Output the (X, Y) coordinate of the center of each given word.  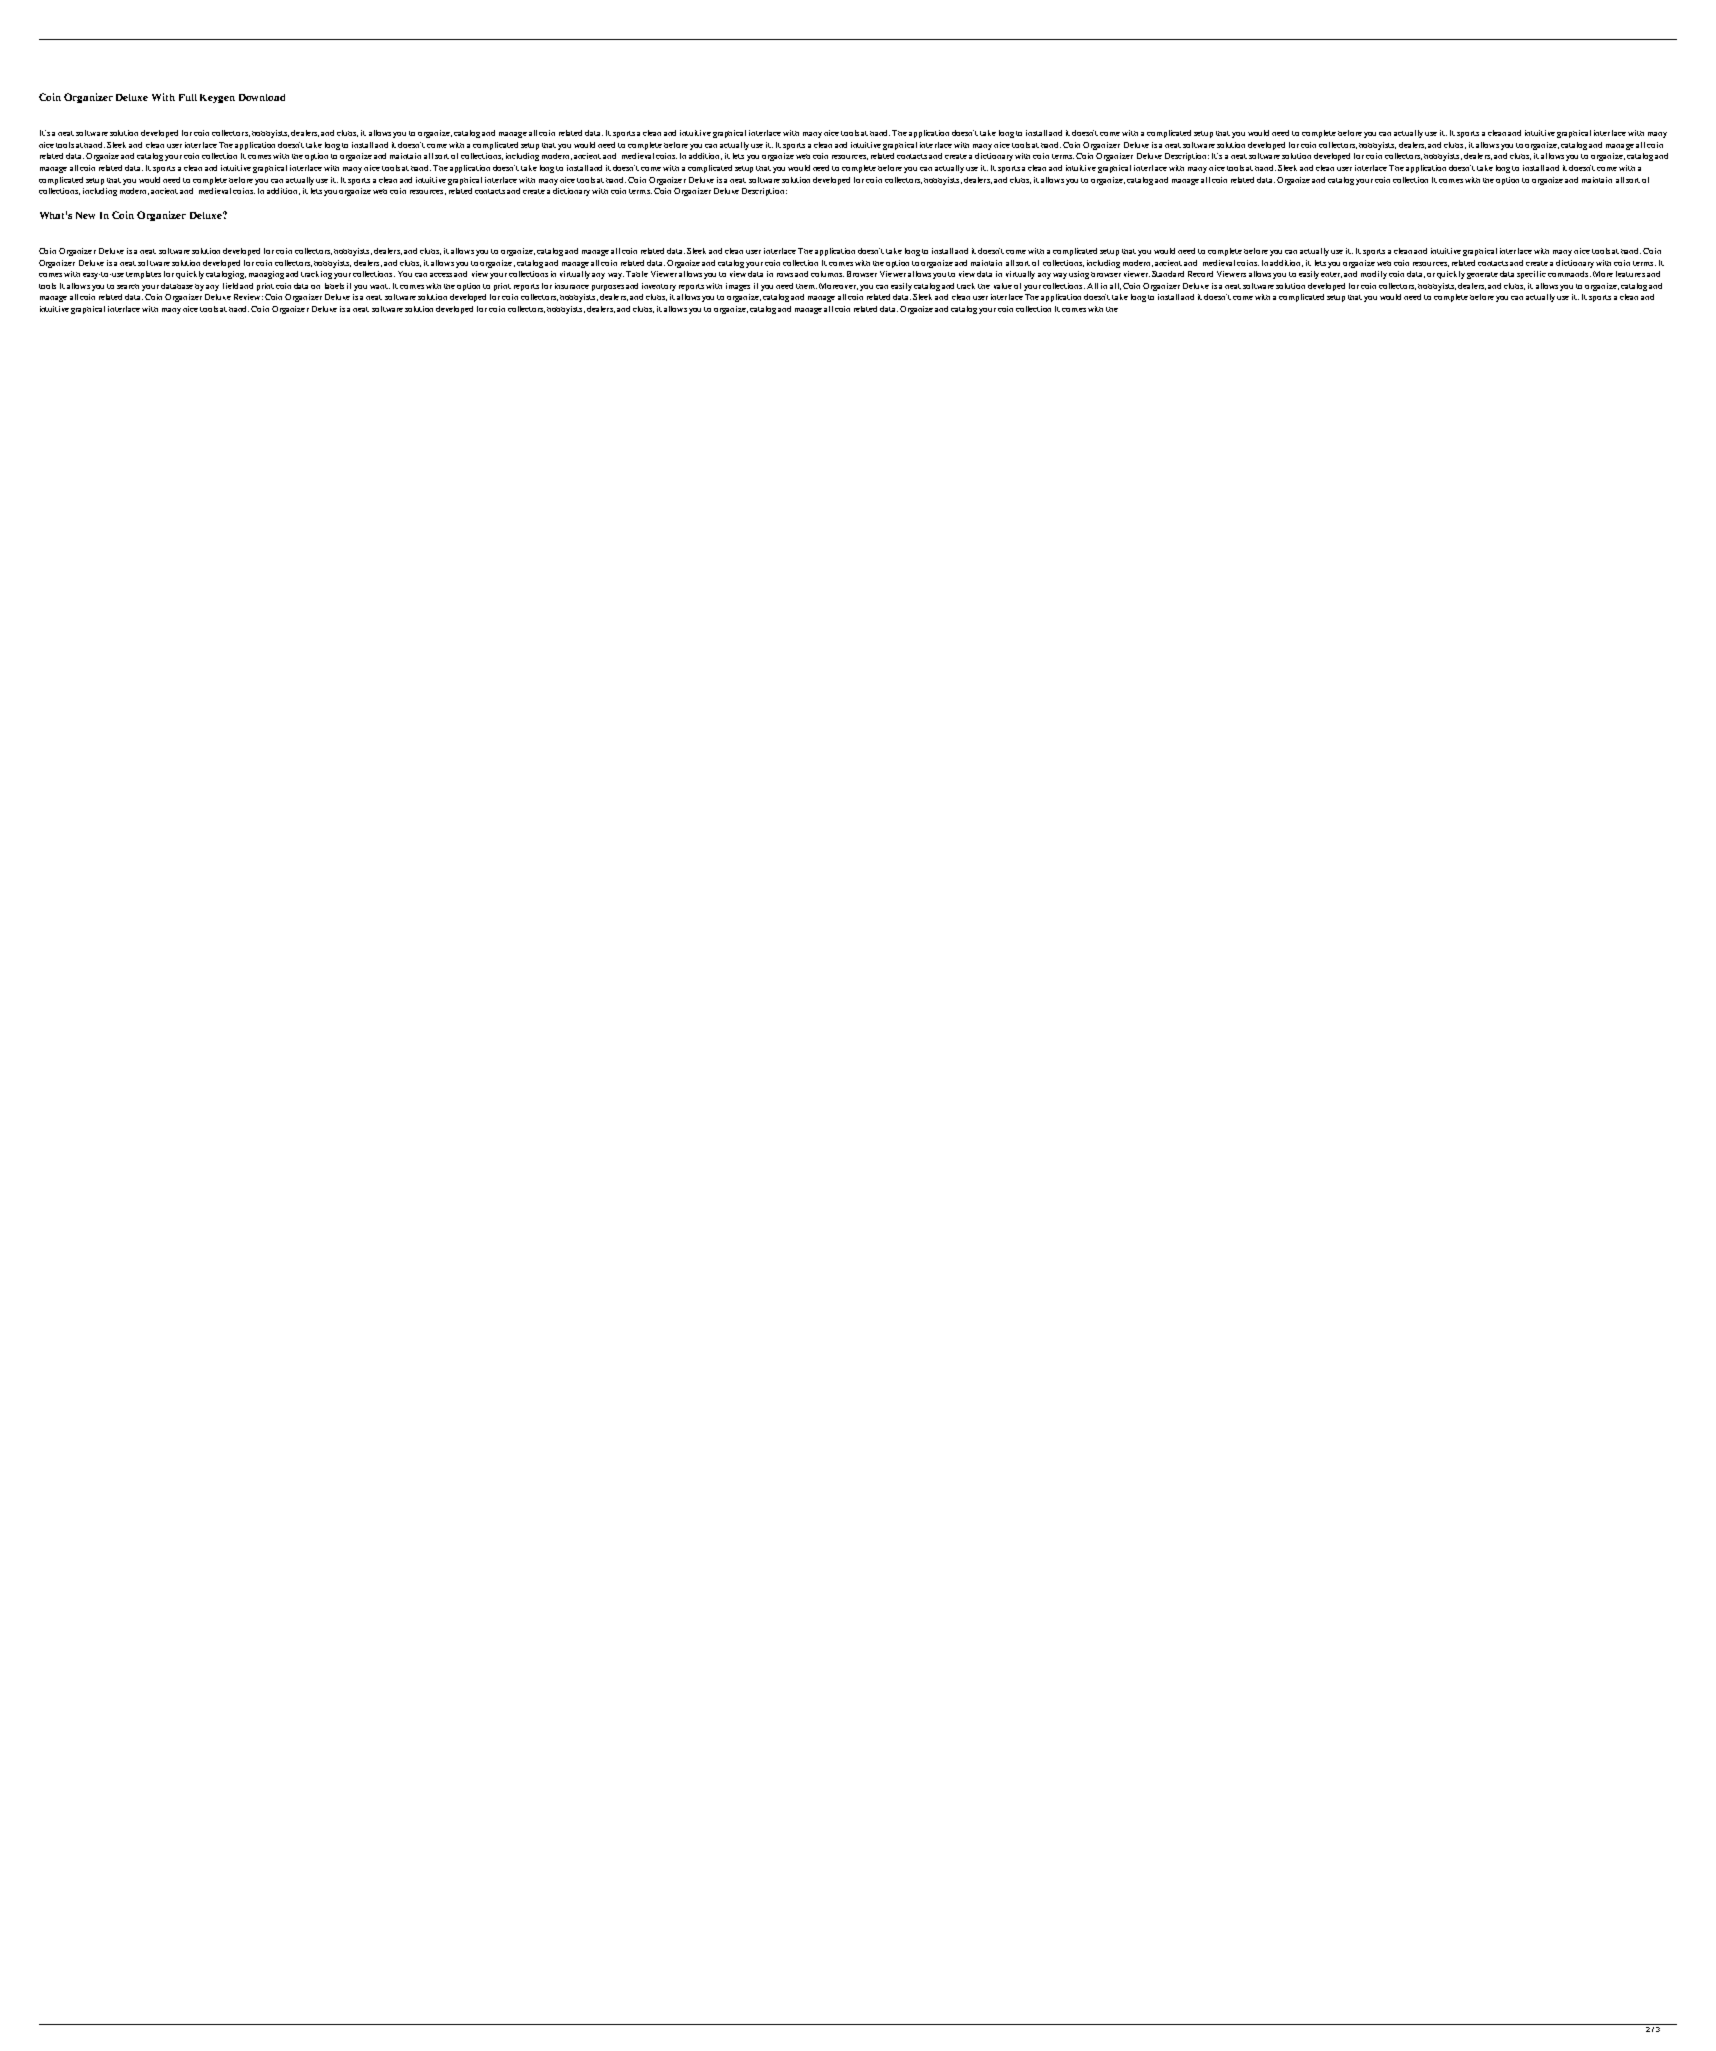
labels (334, 286)
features (1630, 274)
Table (637, 274)
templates (143, 275)
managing (266, 275)
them (806, 286)
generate (1482, 275)
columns (827, 274)
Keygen (217, 98)
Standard (1168, 274)
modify (1374, 275)
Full (188, 97)
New (85, 215)
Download (262, 97)
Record (1200, 274)
